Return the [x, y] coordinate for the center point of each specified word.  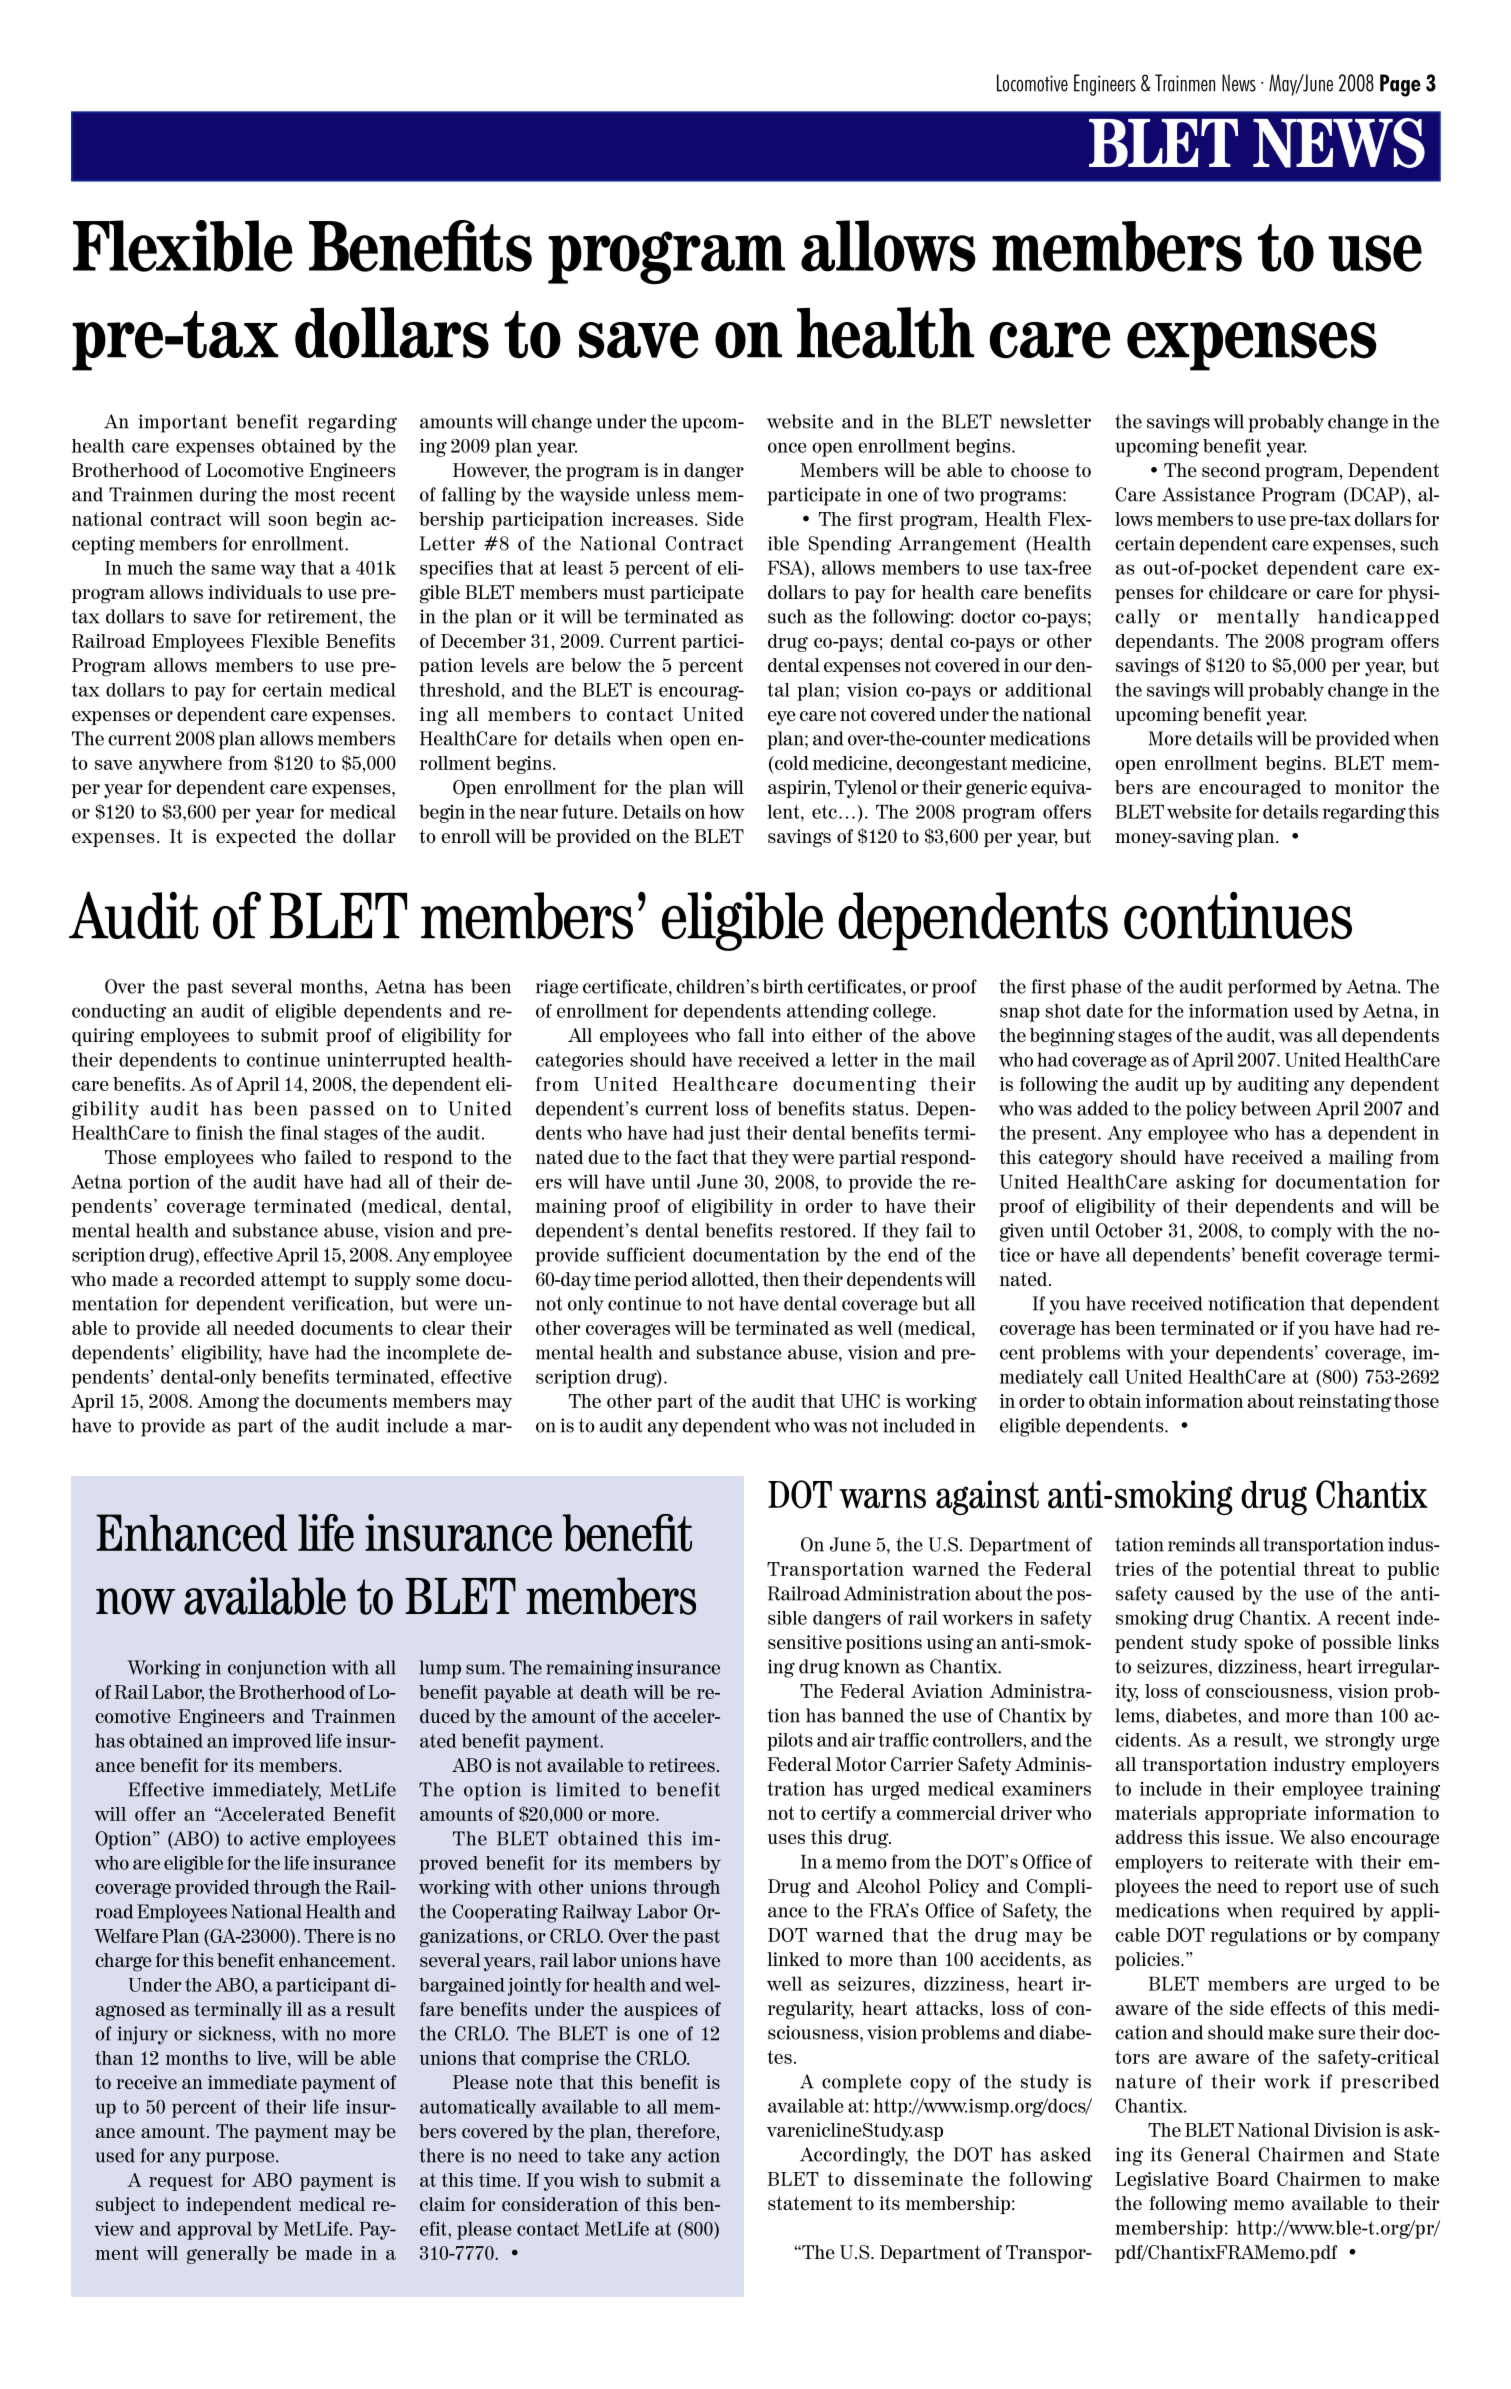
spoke [1269, 1644]
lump [440, 1669]
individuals [254, 592]
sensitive [805, 1642]
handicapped [1378, 618]
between [1276, 1108]
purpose [241, 2159]
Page [1400, 85]
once [787, 447]
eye [782, 718]
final [299, 1132]
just [724, 1135]
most [315, 494]
